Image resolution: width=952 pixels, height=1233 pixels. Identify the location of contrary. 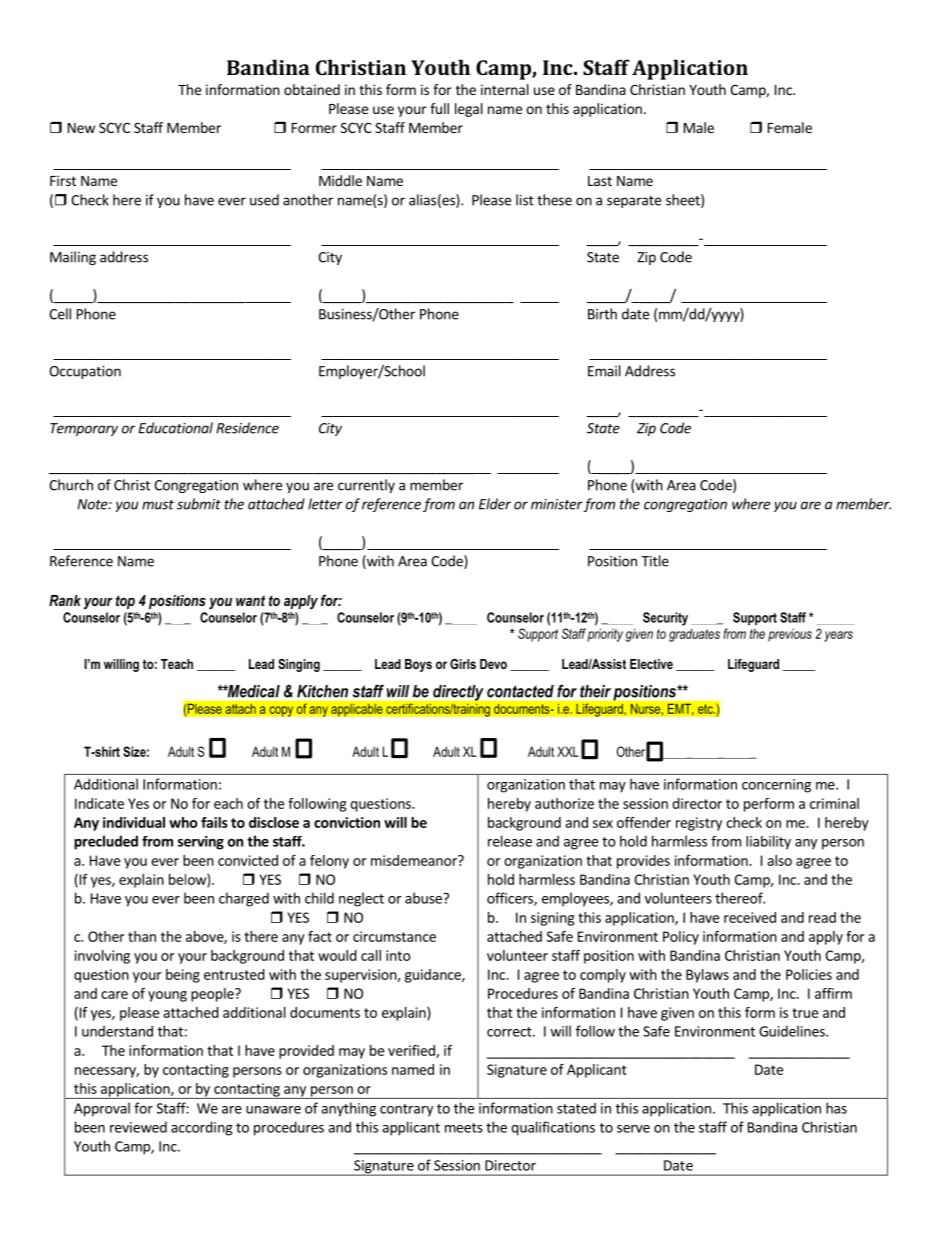
(406, 1110).
